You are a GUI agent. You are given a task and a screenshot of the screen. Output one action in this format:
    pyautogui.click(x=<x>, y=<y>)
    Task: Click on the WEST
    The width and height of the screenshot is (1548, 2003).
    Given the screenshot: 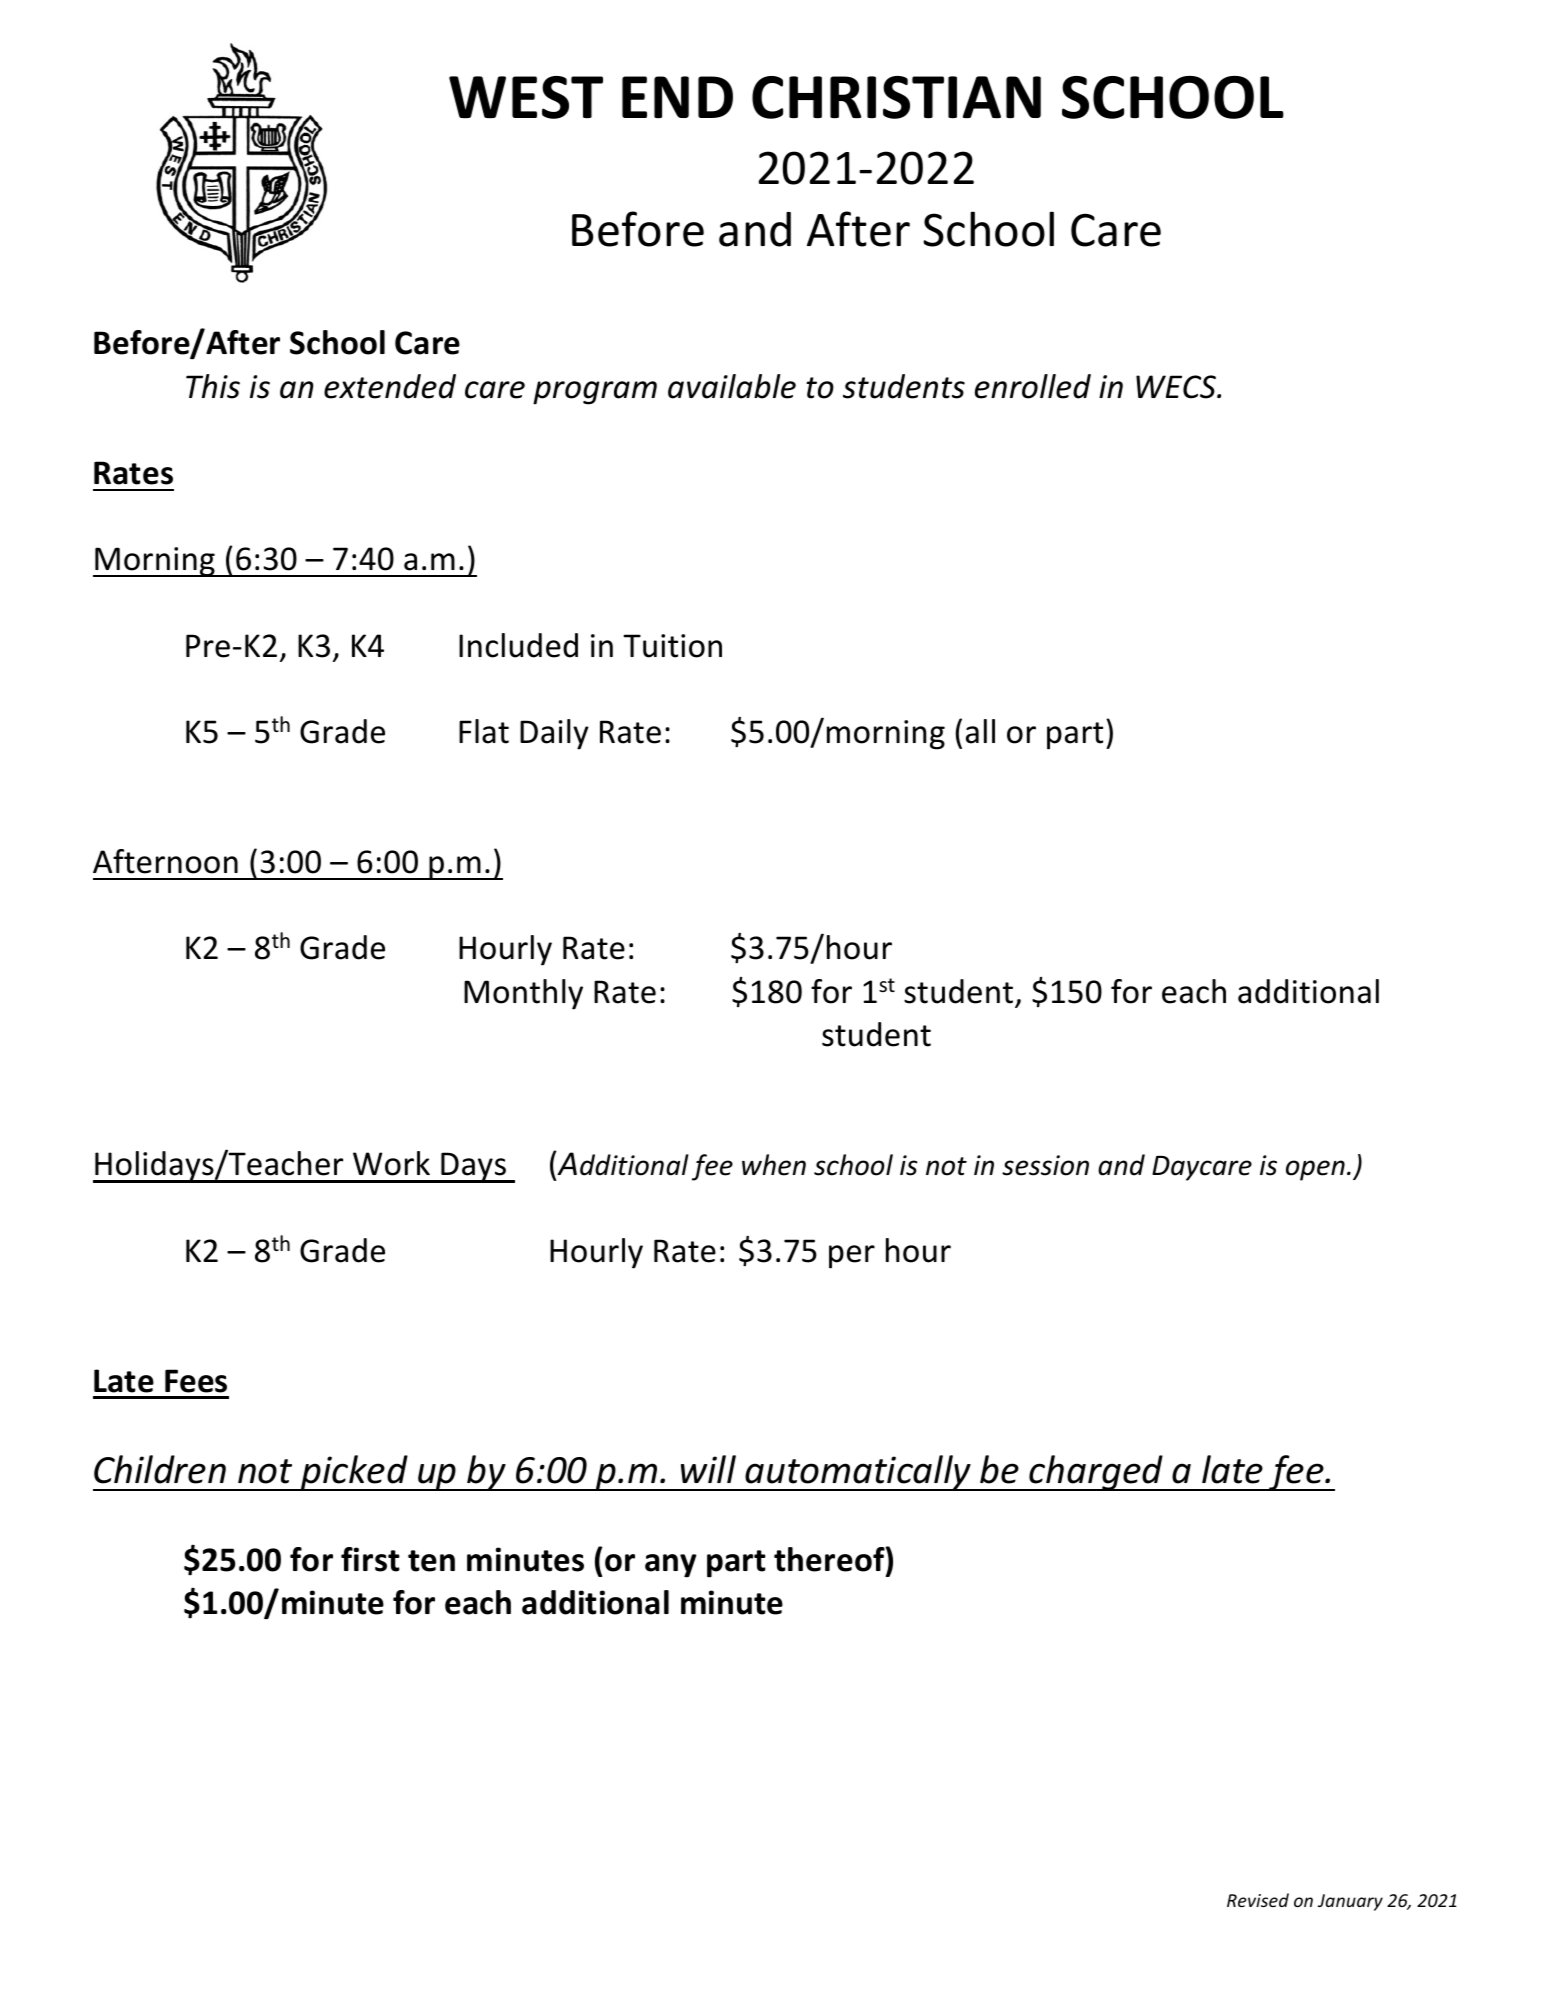 What is the action you would take?
    pyautogui.click(x=526, y=97)
